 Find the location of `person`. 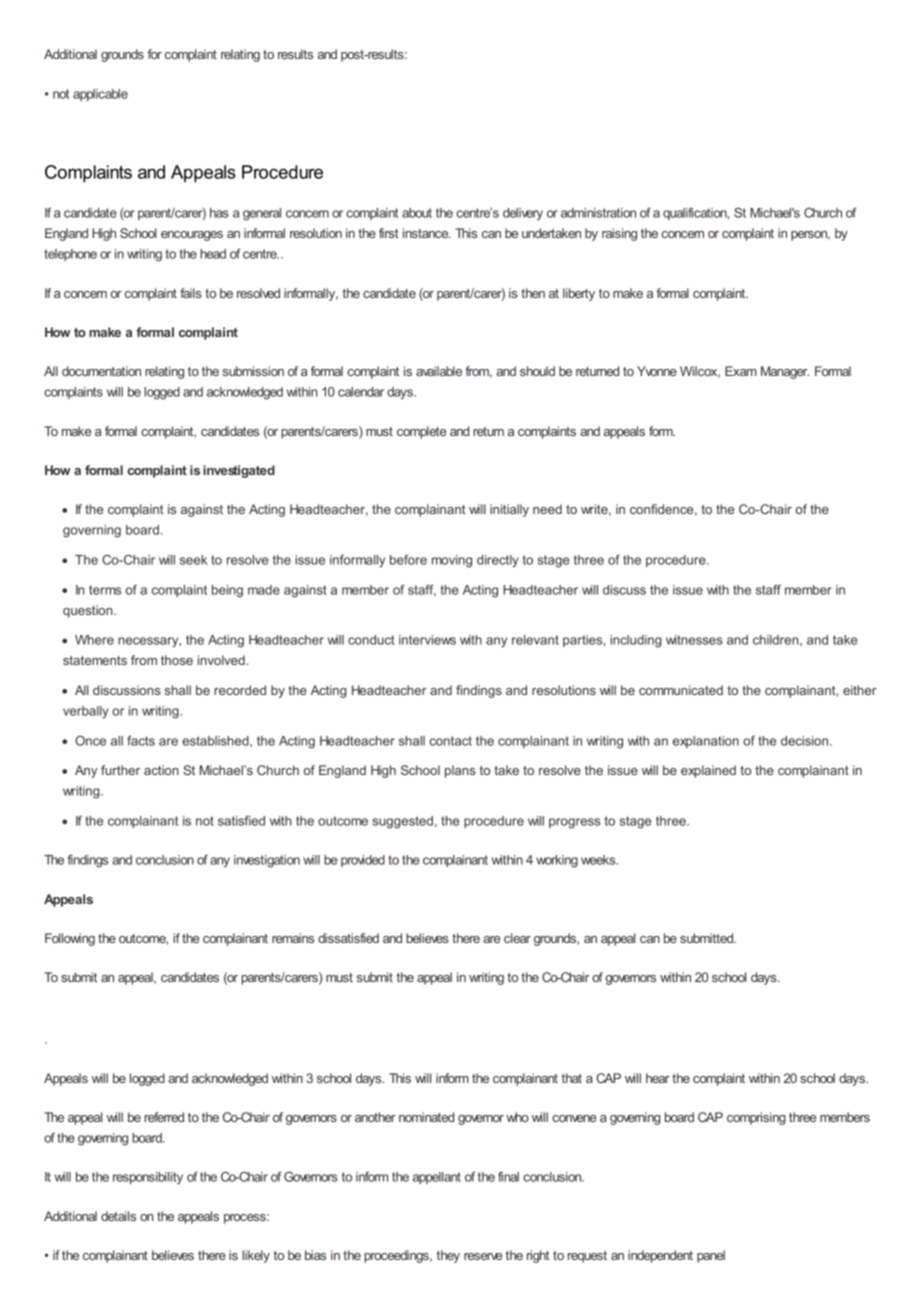

person is located at coordinates (810, 236).
